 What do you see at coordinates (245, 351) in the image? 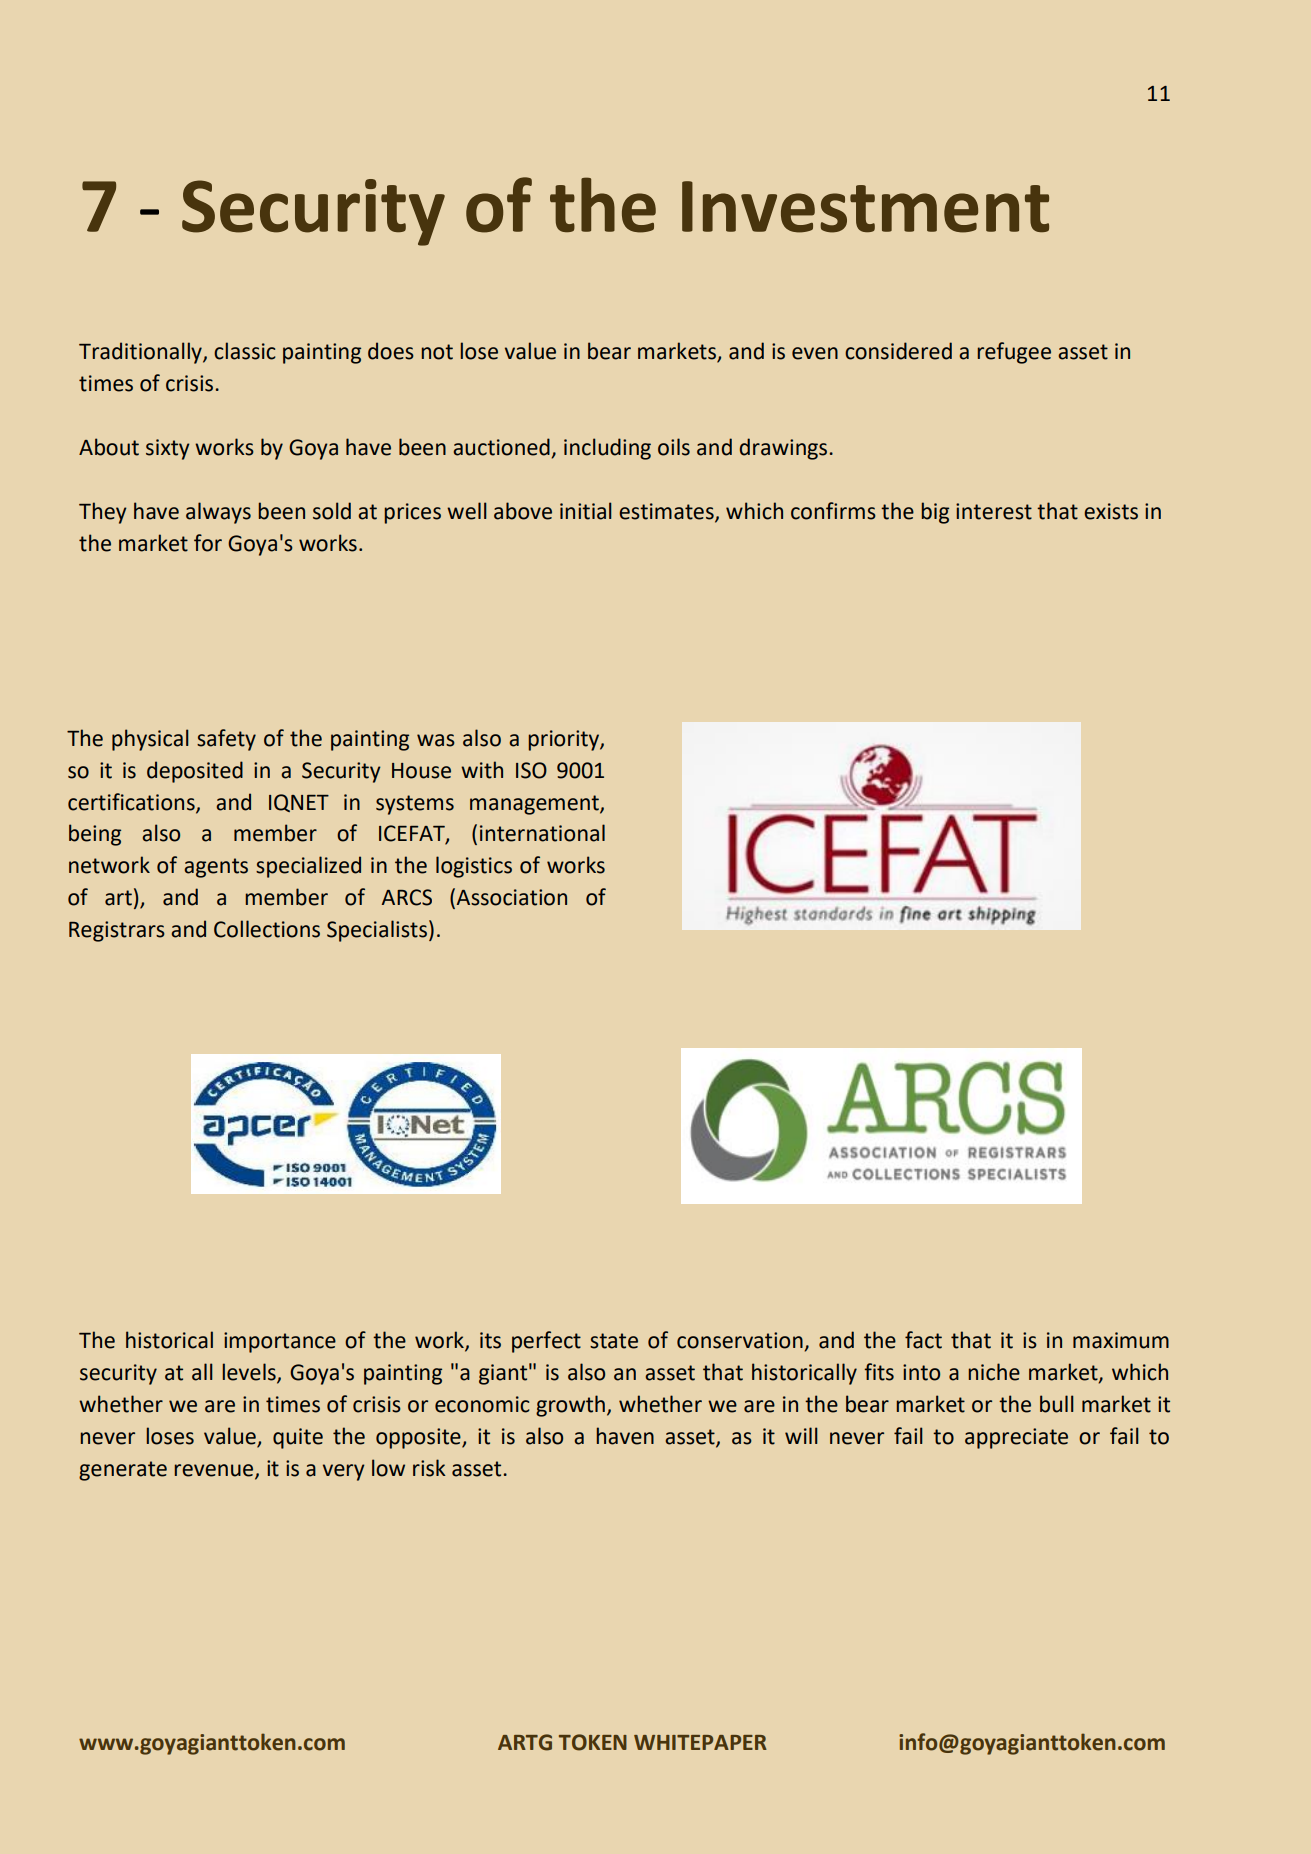
I see `classic` at bounding box center [245, 351].
